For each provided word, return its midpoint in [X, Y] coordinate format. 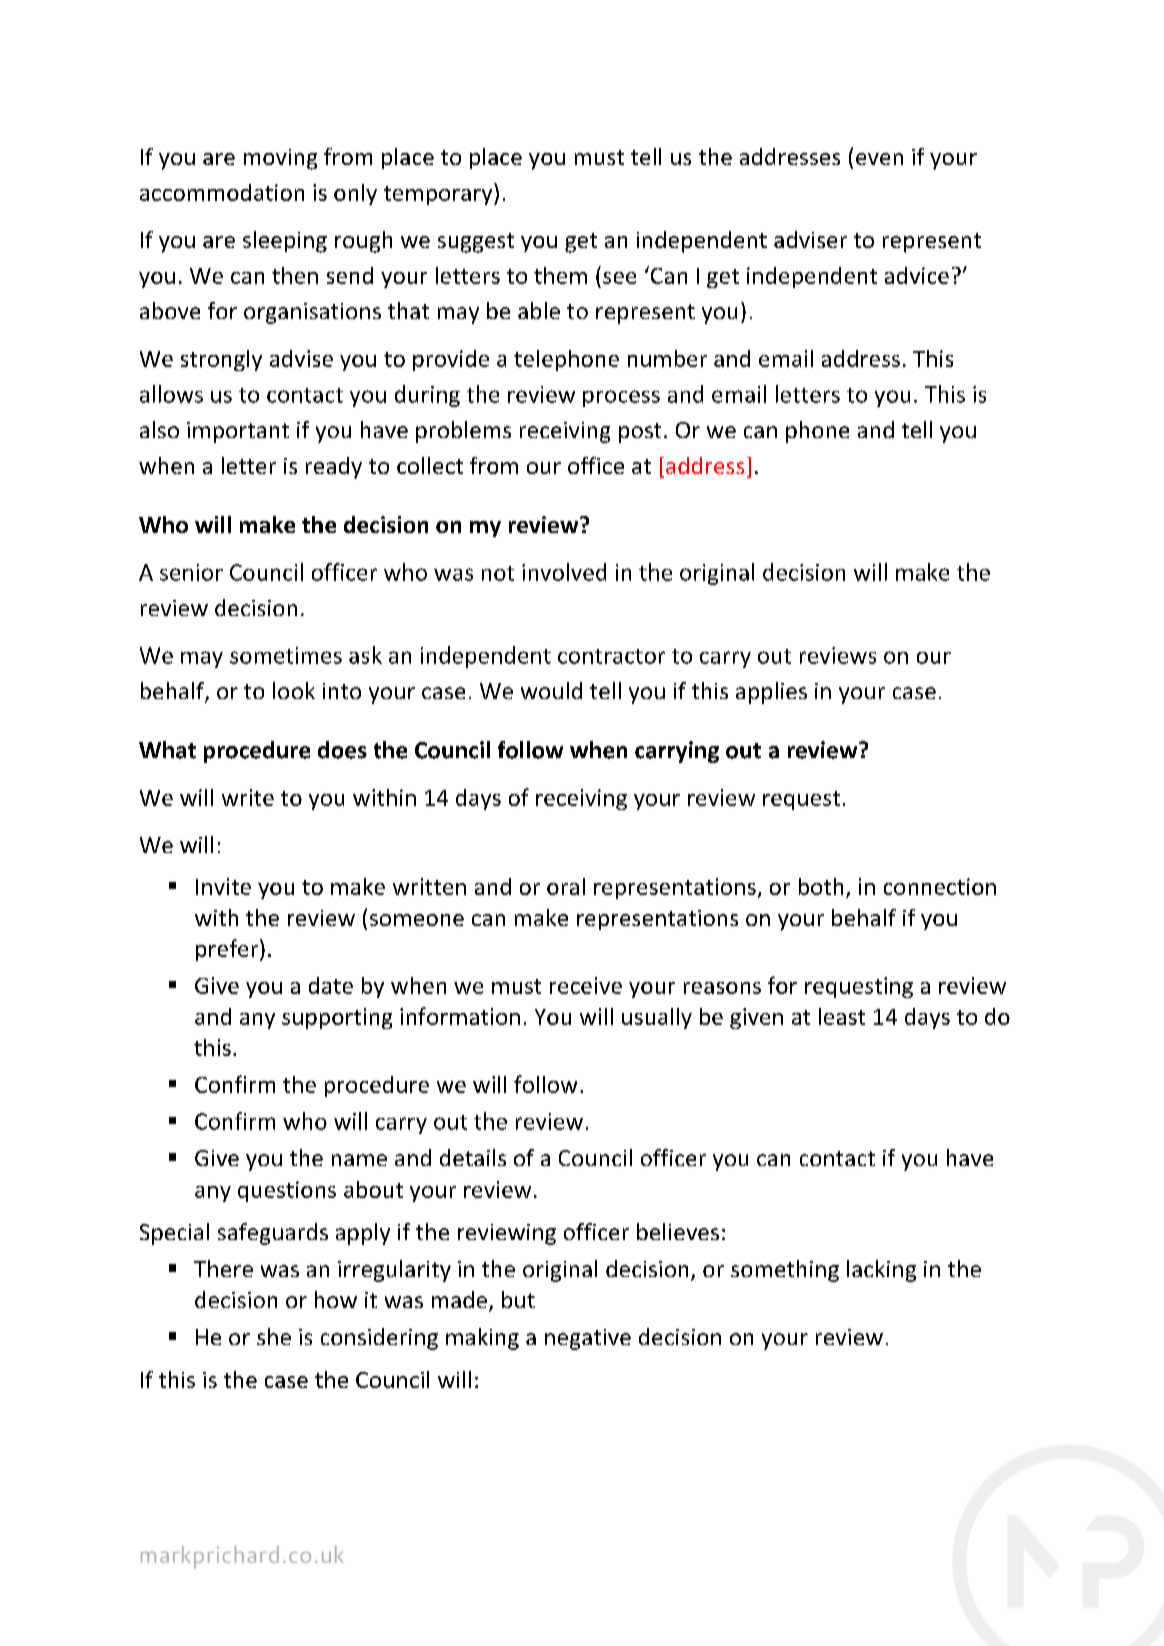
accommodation [222, 192]
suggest [476, 243]
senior [191, 572]
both [821, 886]
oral [566, 886]
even [879, 159]
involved [564, 572]
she [274, 1336]
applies [771, 693]
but [518, 1299]
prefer [228, 950]
